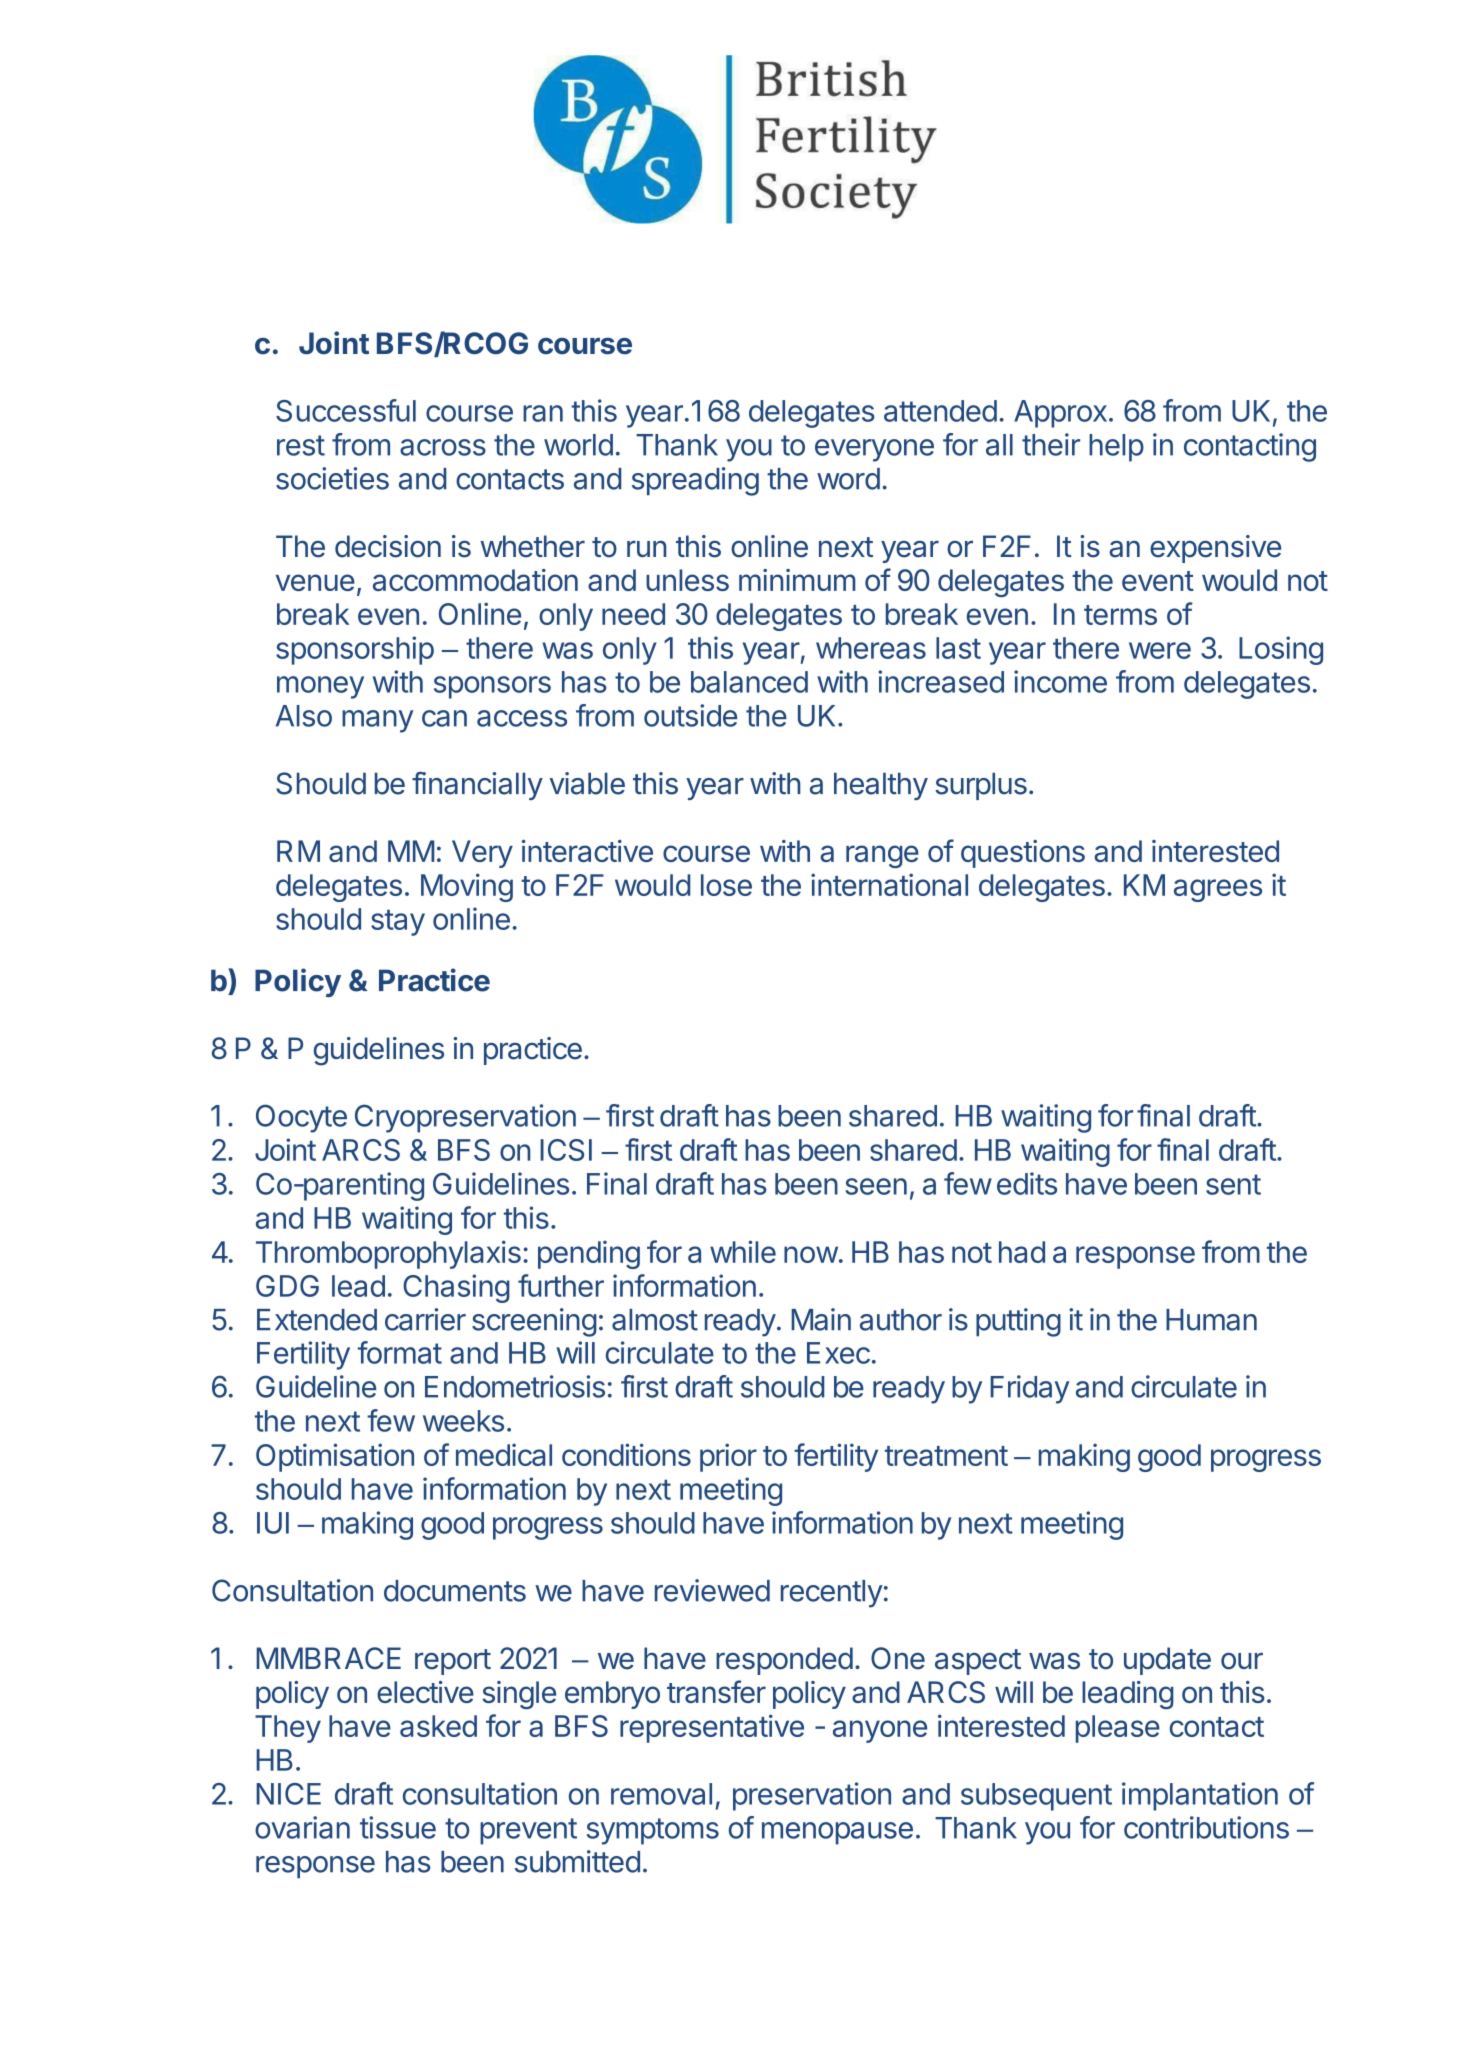  I want to click on menopause, so click(837, 1833).
